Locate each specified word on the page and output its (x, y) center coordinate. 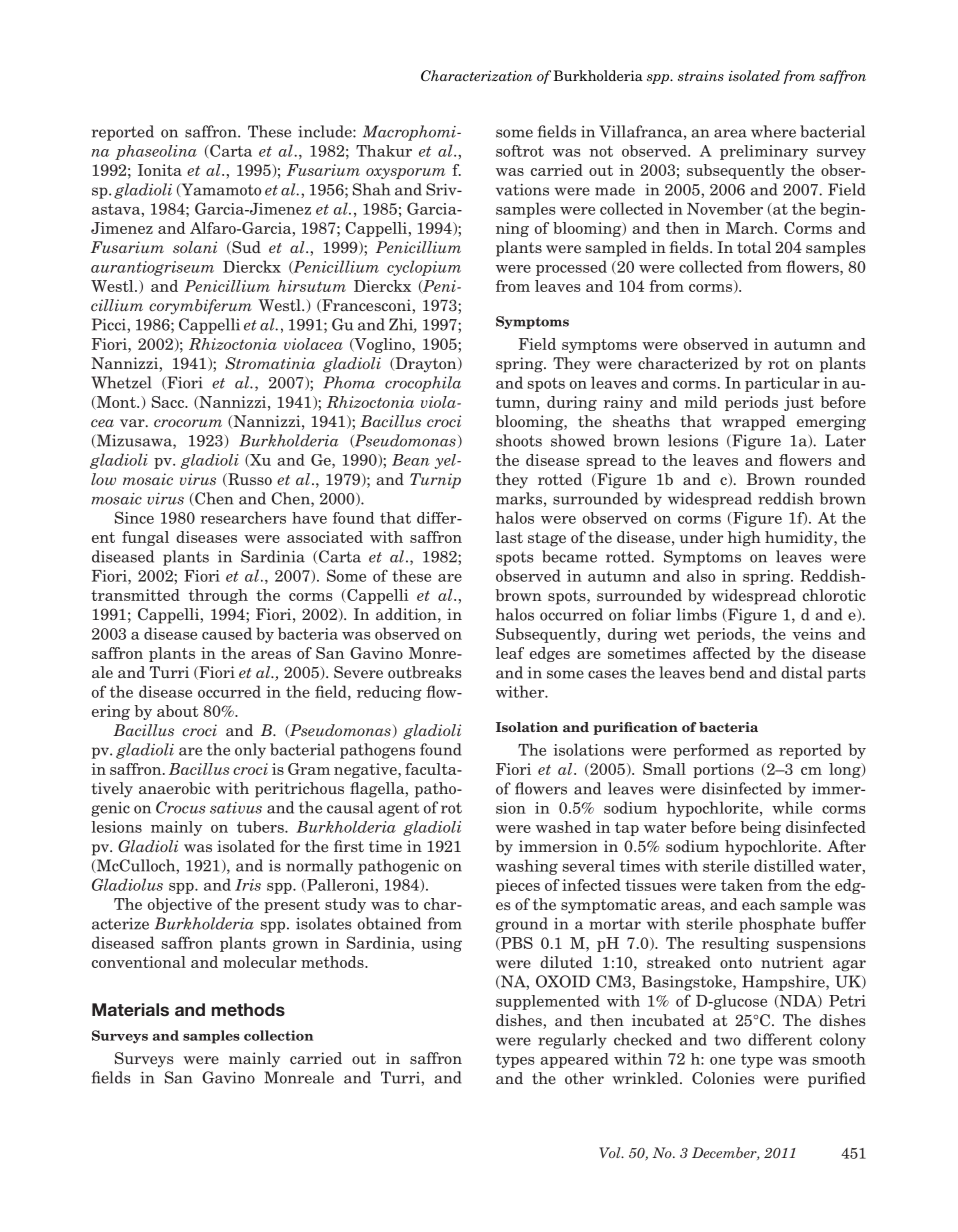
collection (278, 1035)
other (584, 1078)
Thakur (384, 151)
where (773, 131)
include (326, 131)
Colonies (723, 1078)
